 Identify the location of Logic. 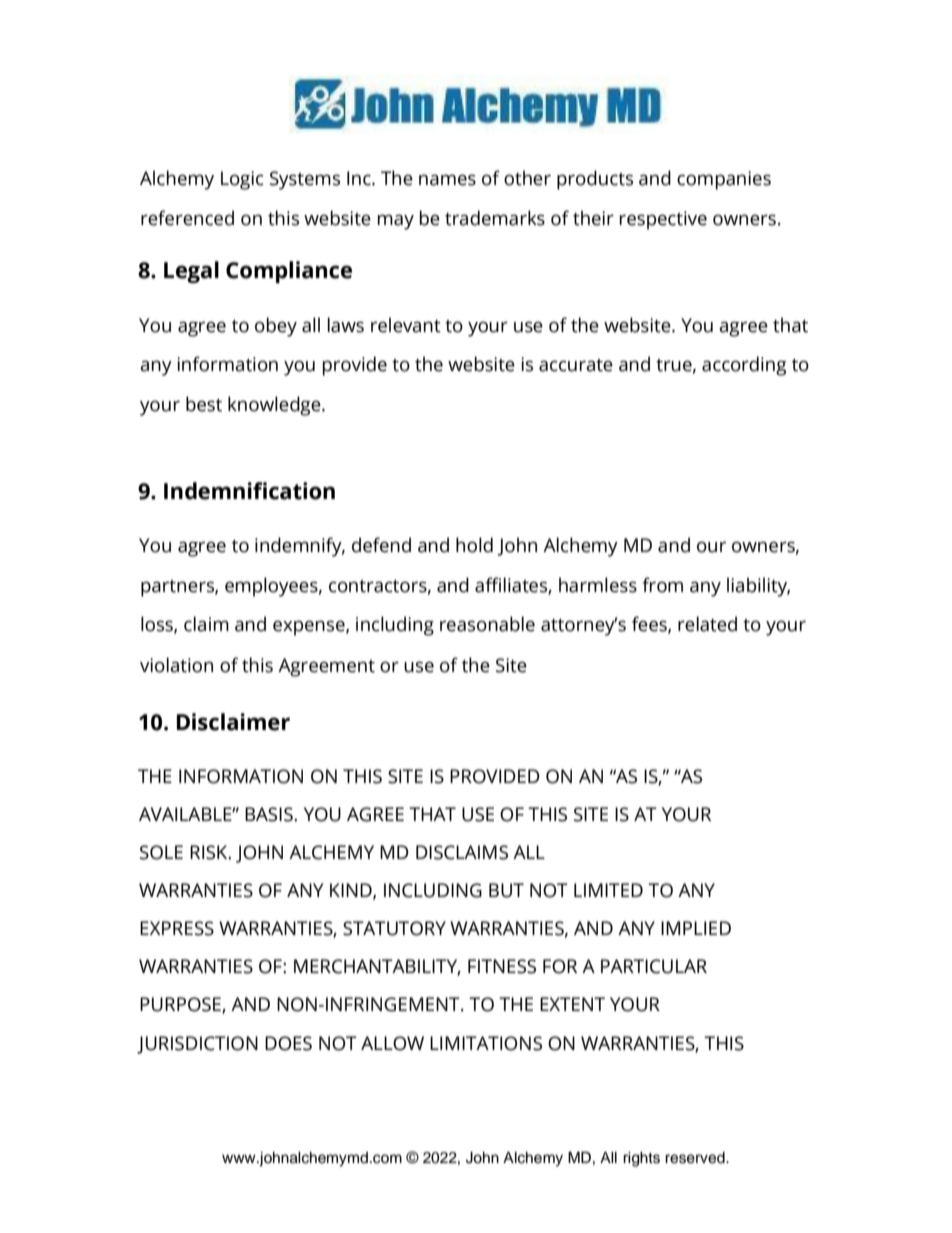
(242, 180).
